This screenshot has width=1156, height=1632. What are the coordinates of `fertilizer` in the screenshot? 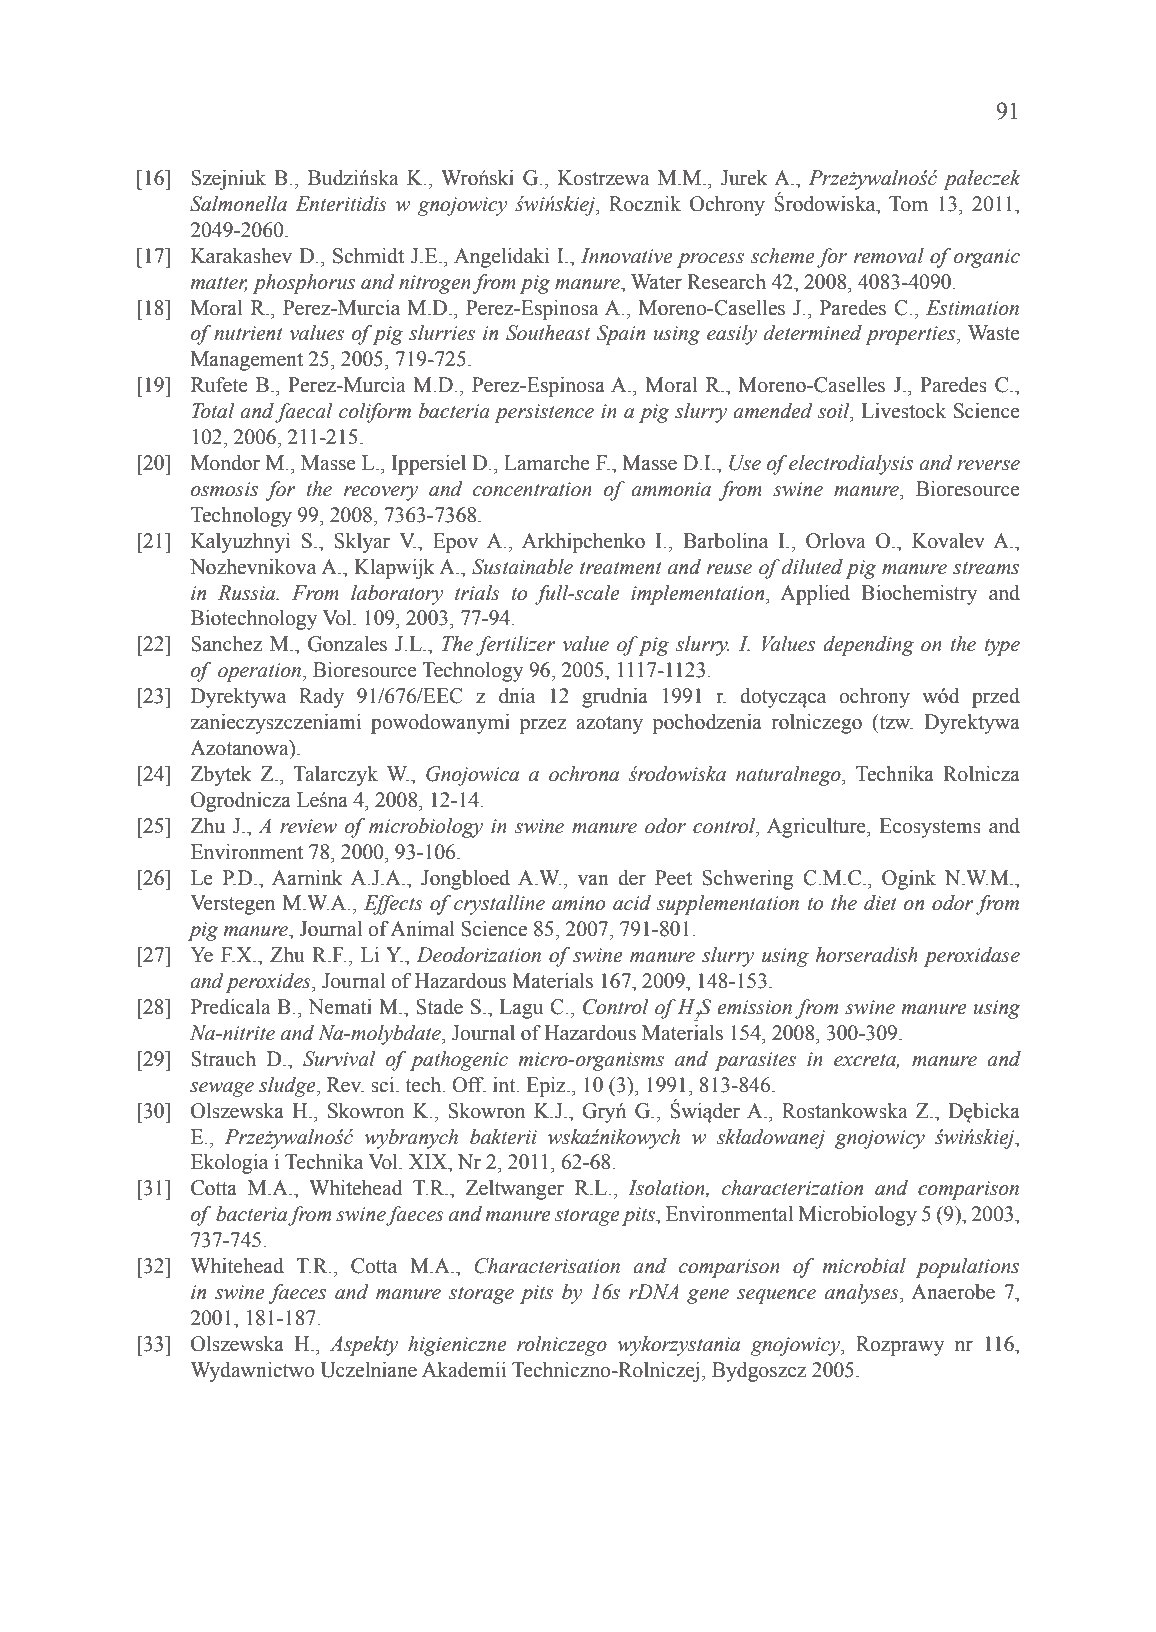 It's located at (515, 646).
